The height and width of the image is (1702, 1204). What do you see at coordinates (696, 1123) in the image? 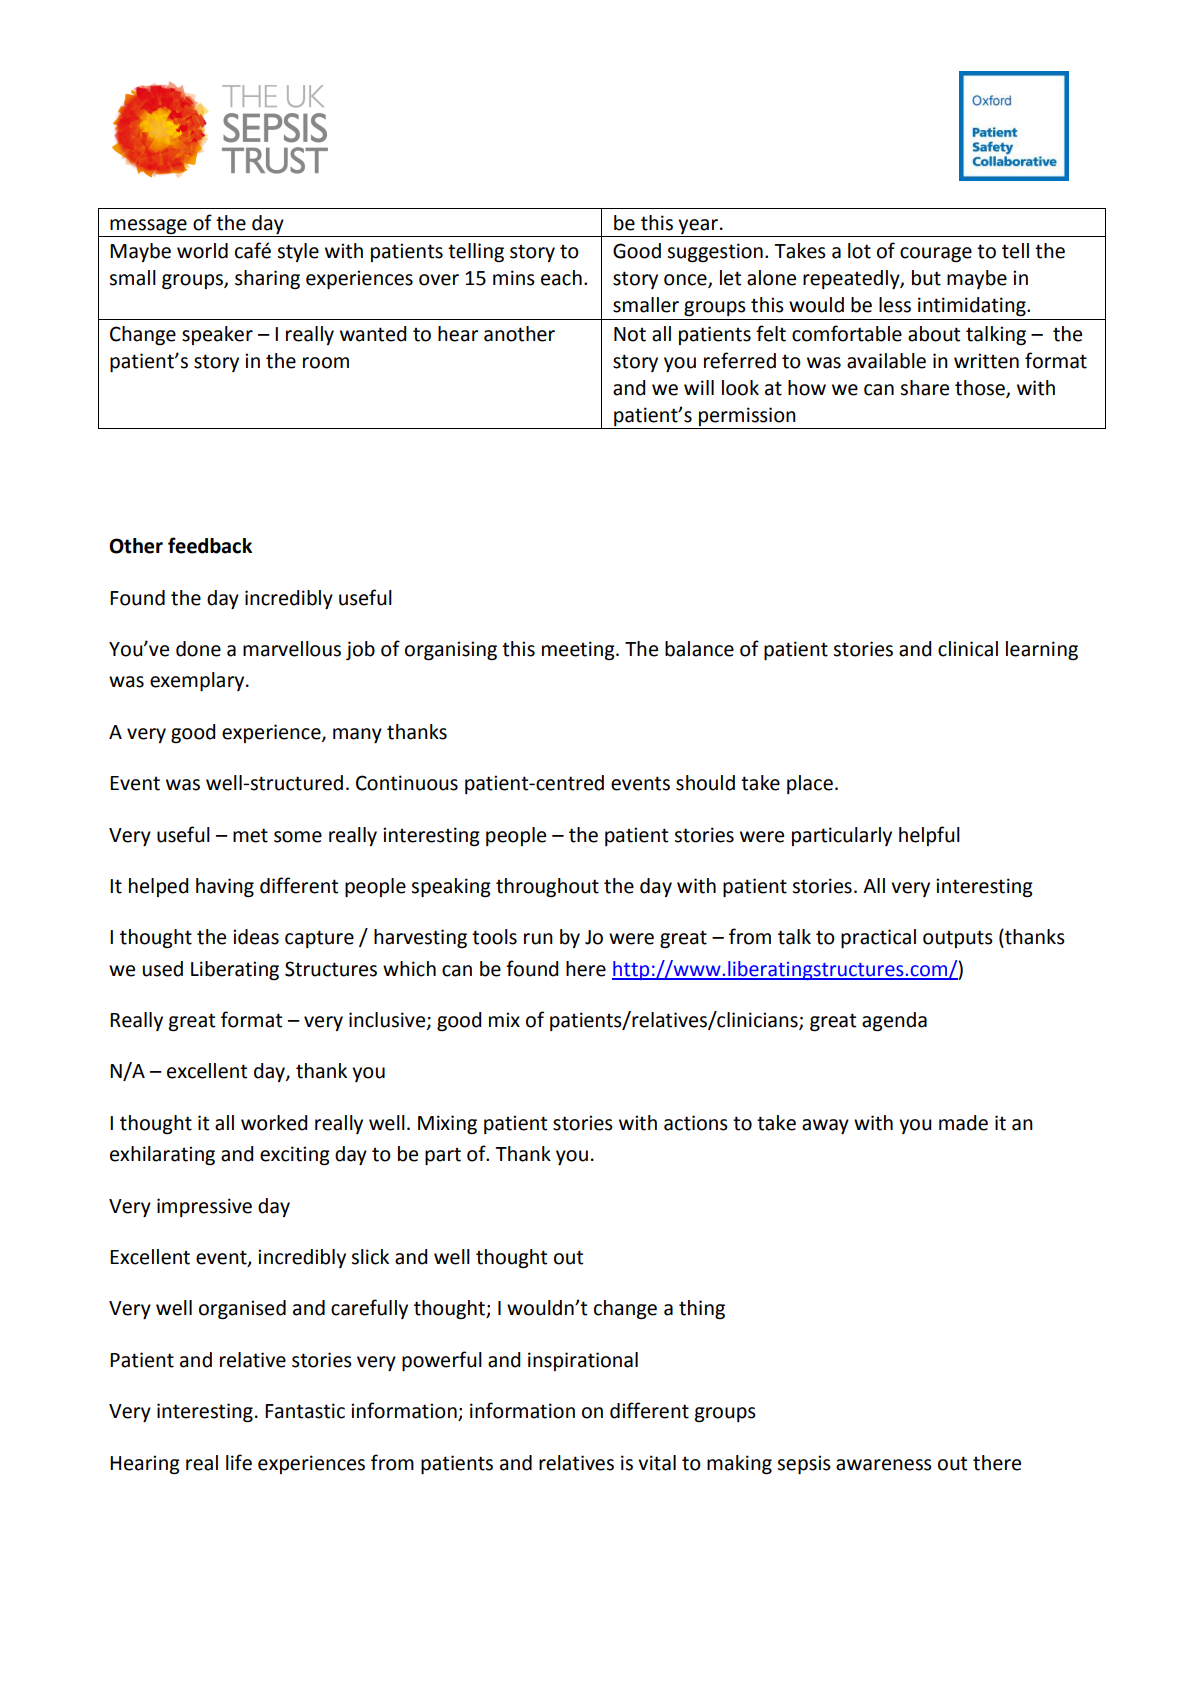
I see `actions` at bounding box center [696, 1123].
